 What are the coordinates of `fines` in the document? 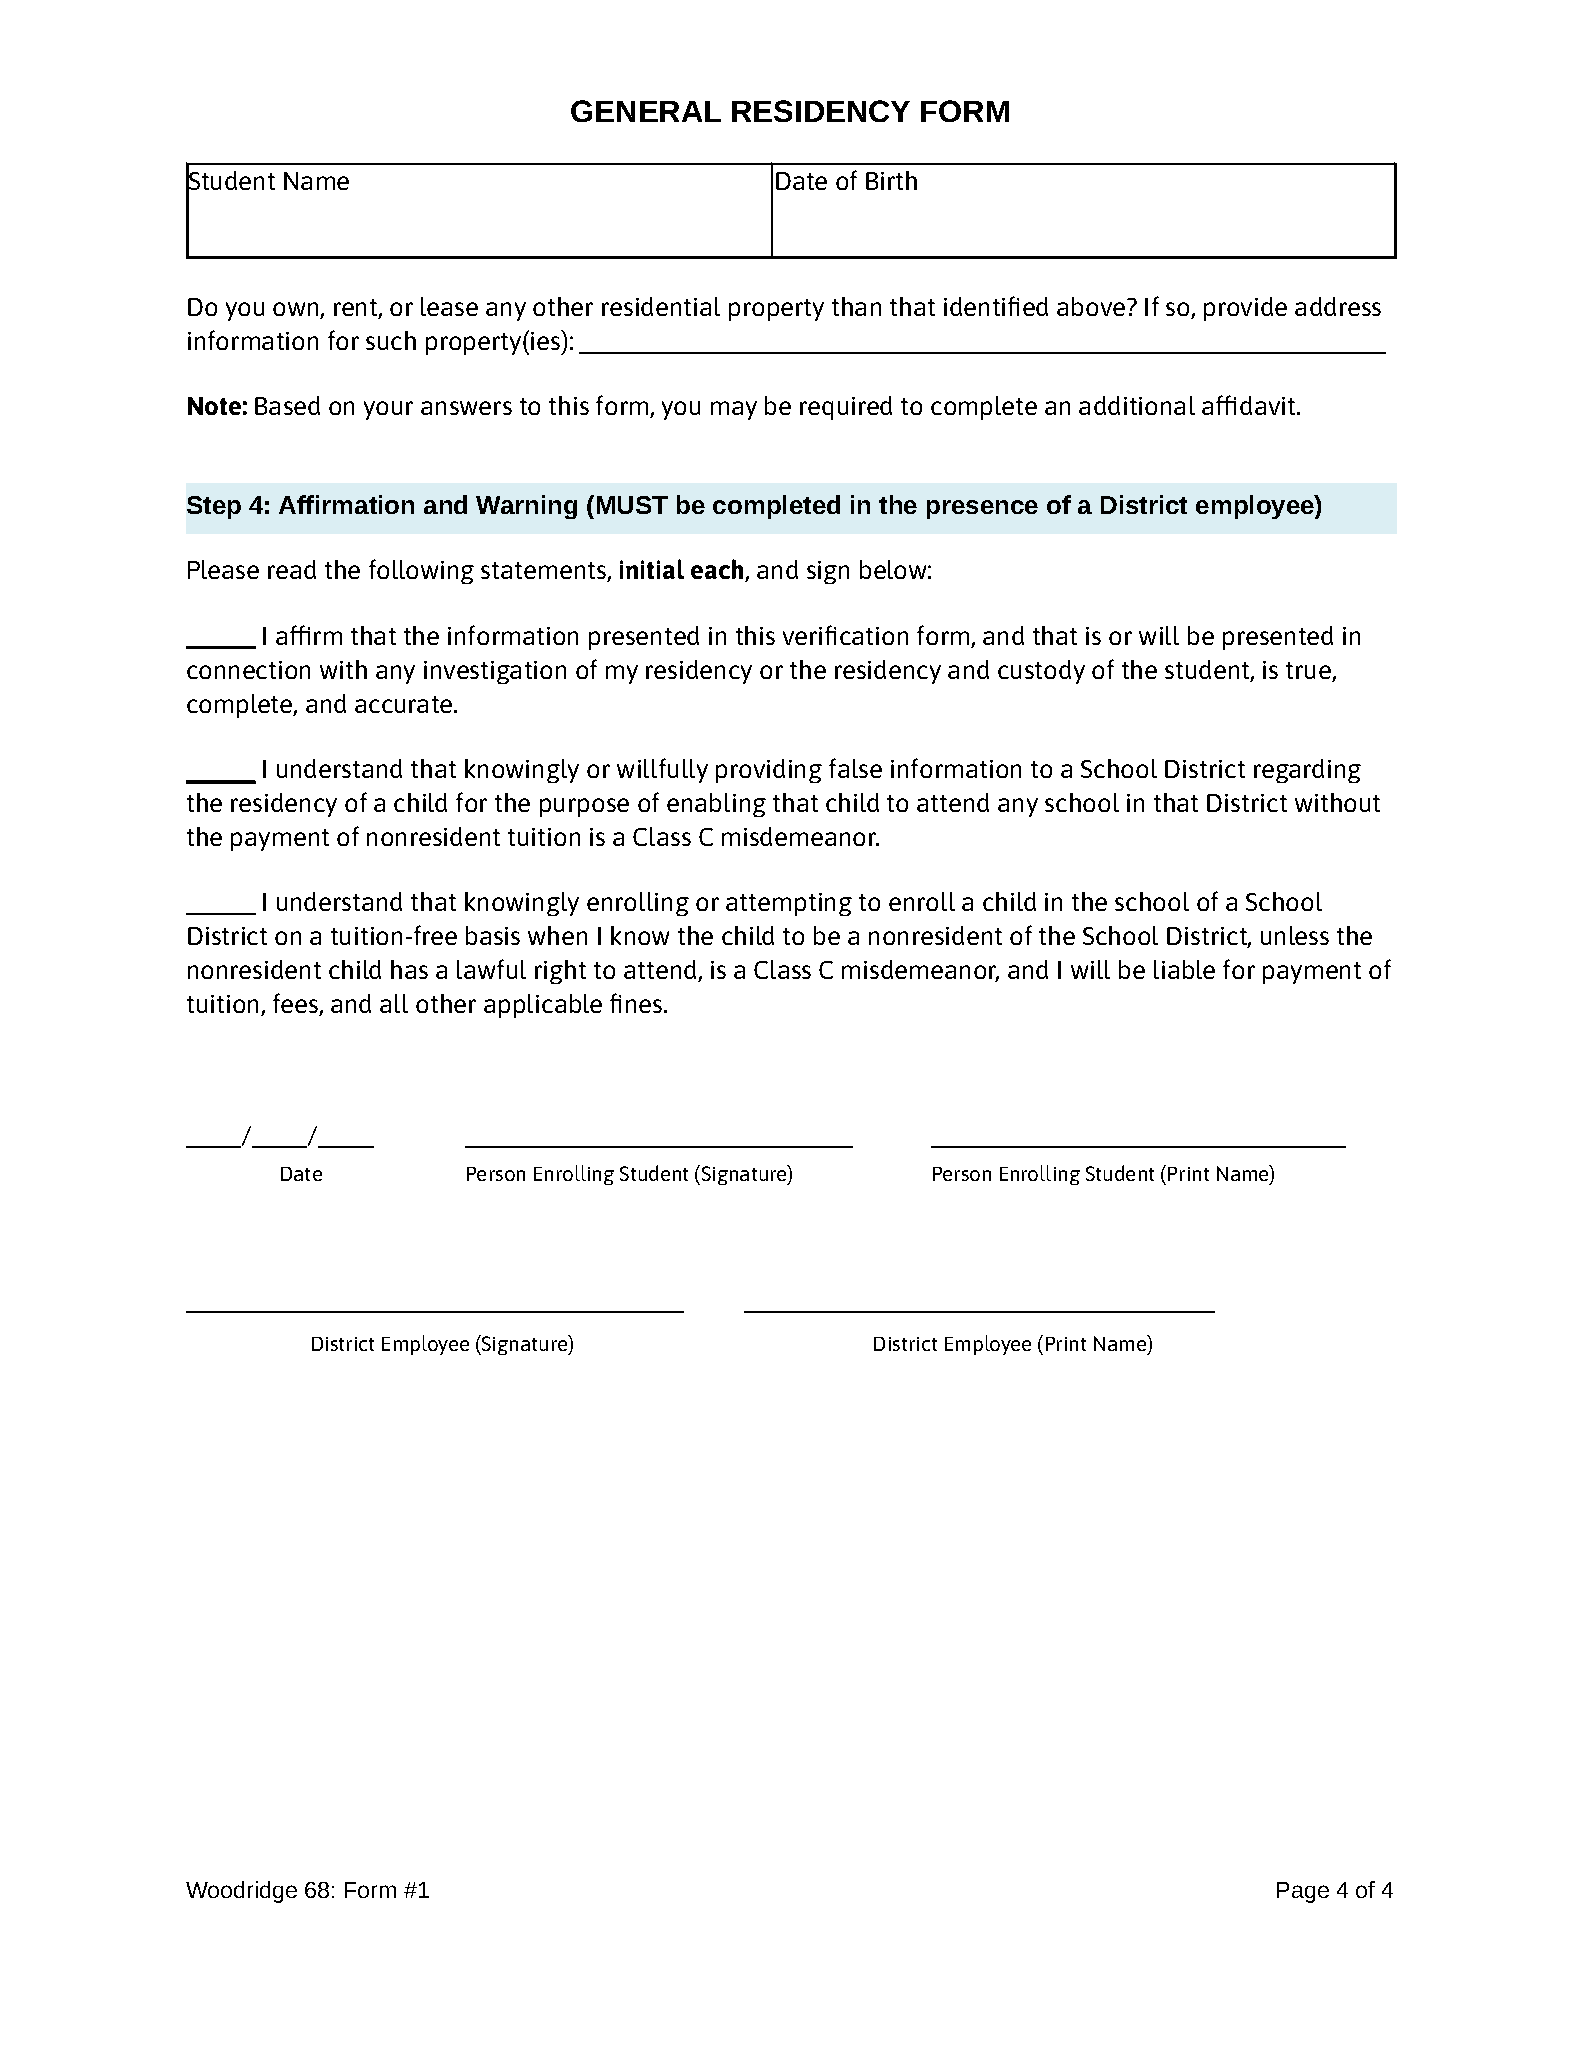 It's located at (637, 1003).
